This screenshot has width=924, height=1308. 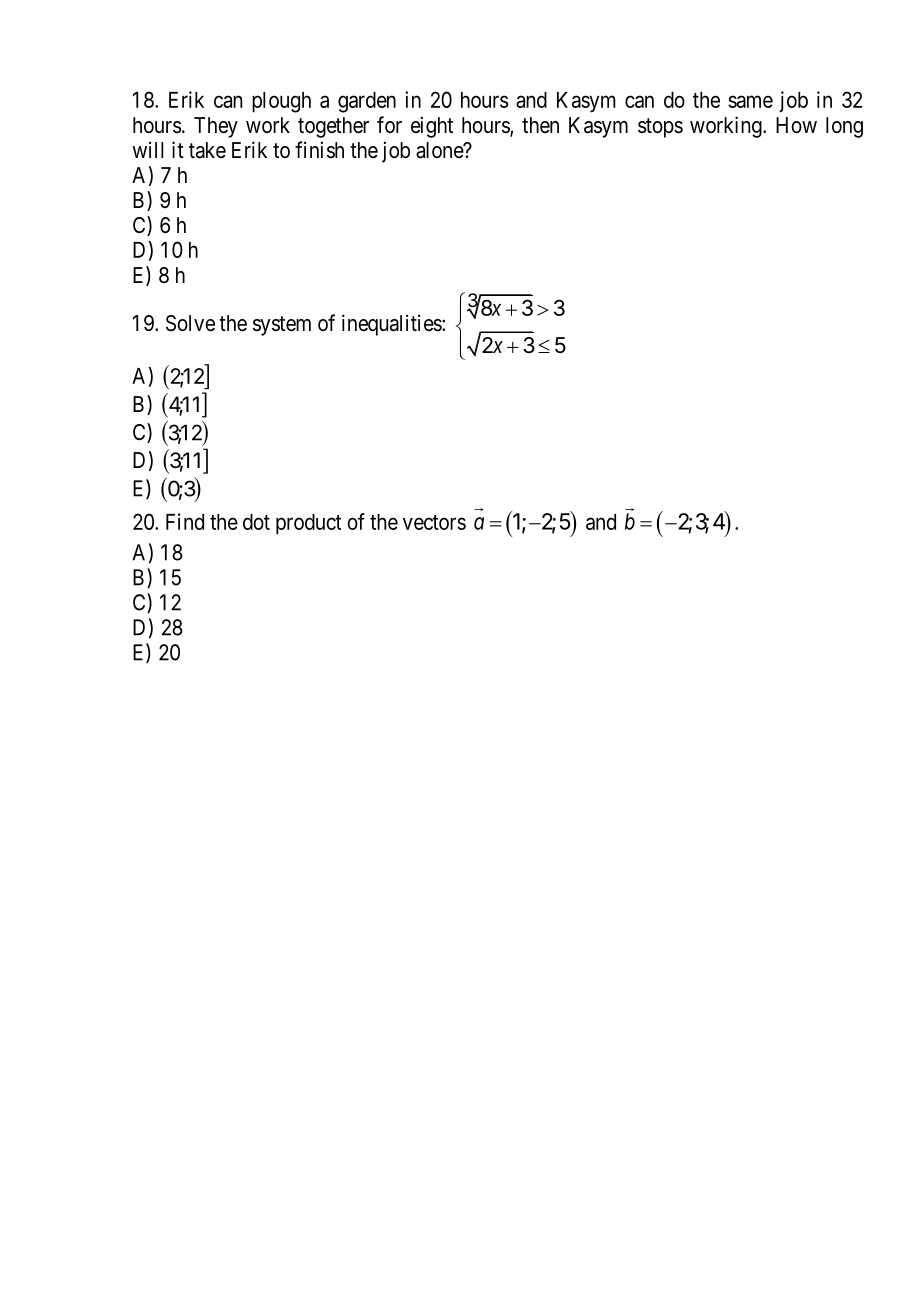 I want to click on vectors, so click(x=434, y=522).
